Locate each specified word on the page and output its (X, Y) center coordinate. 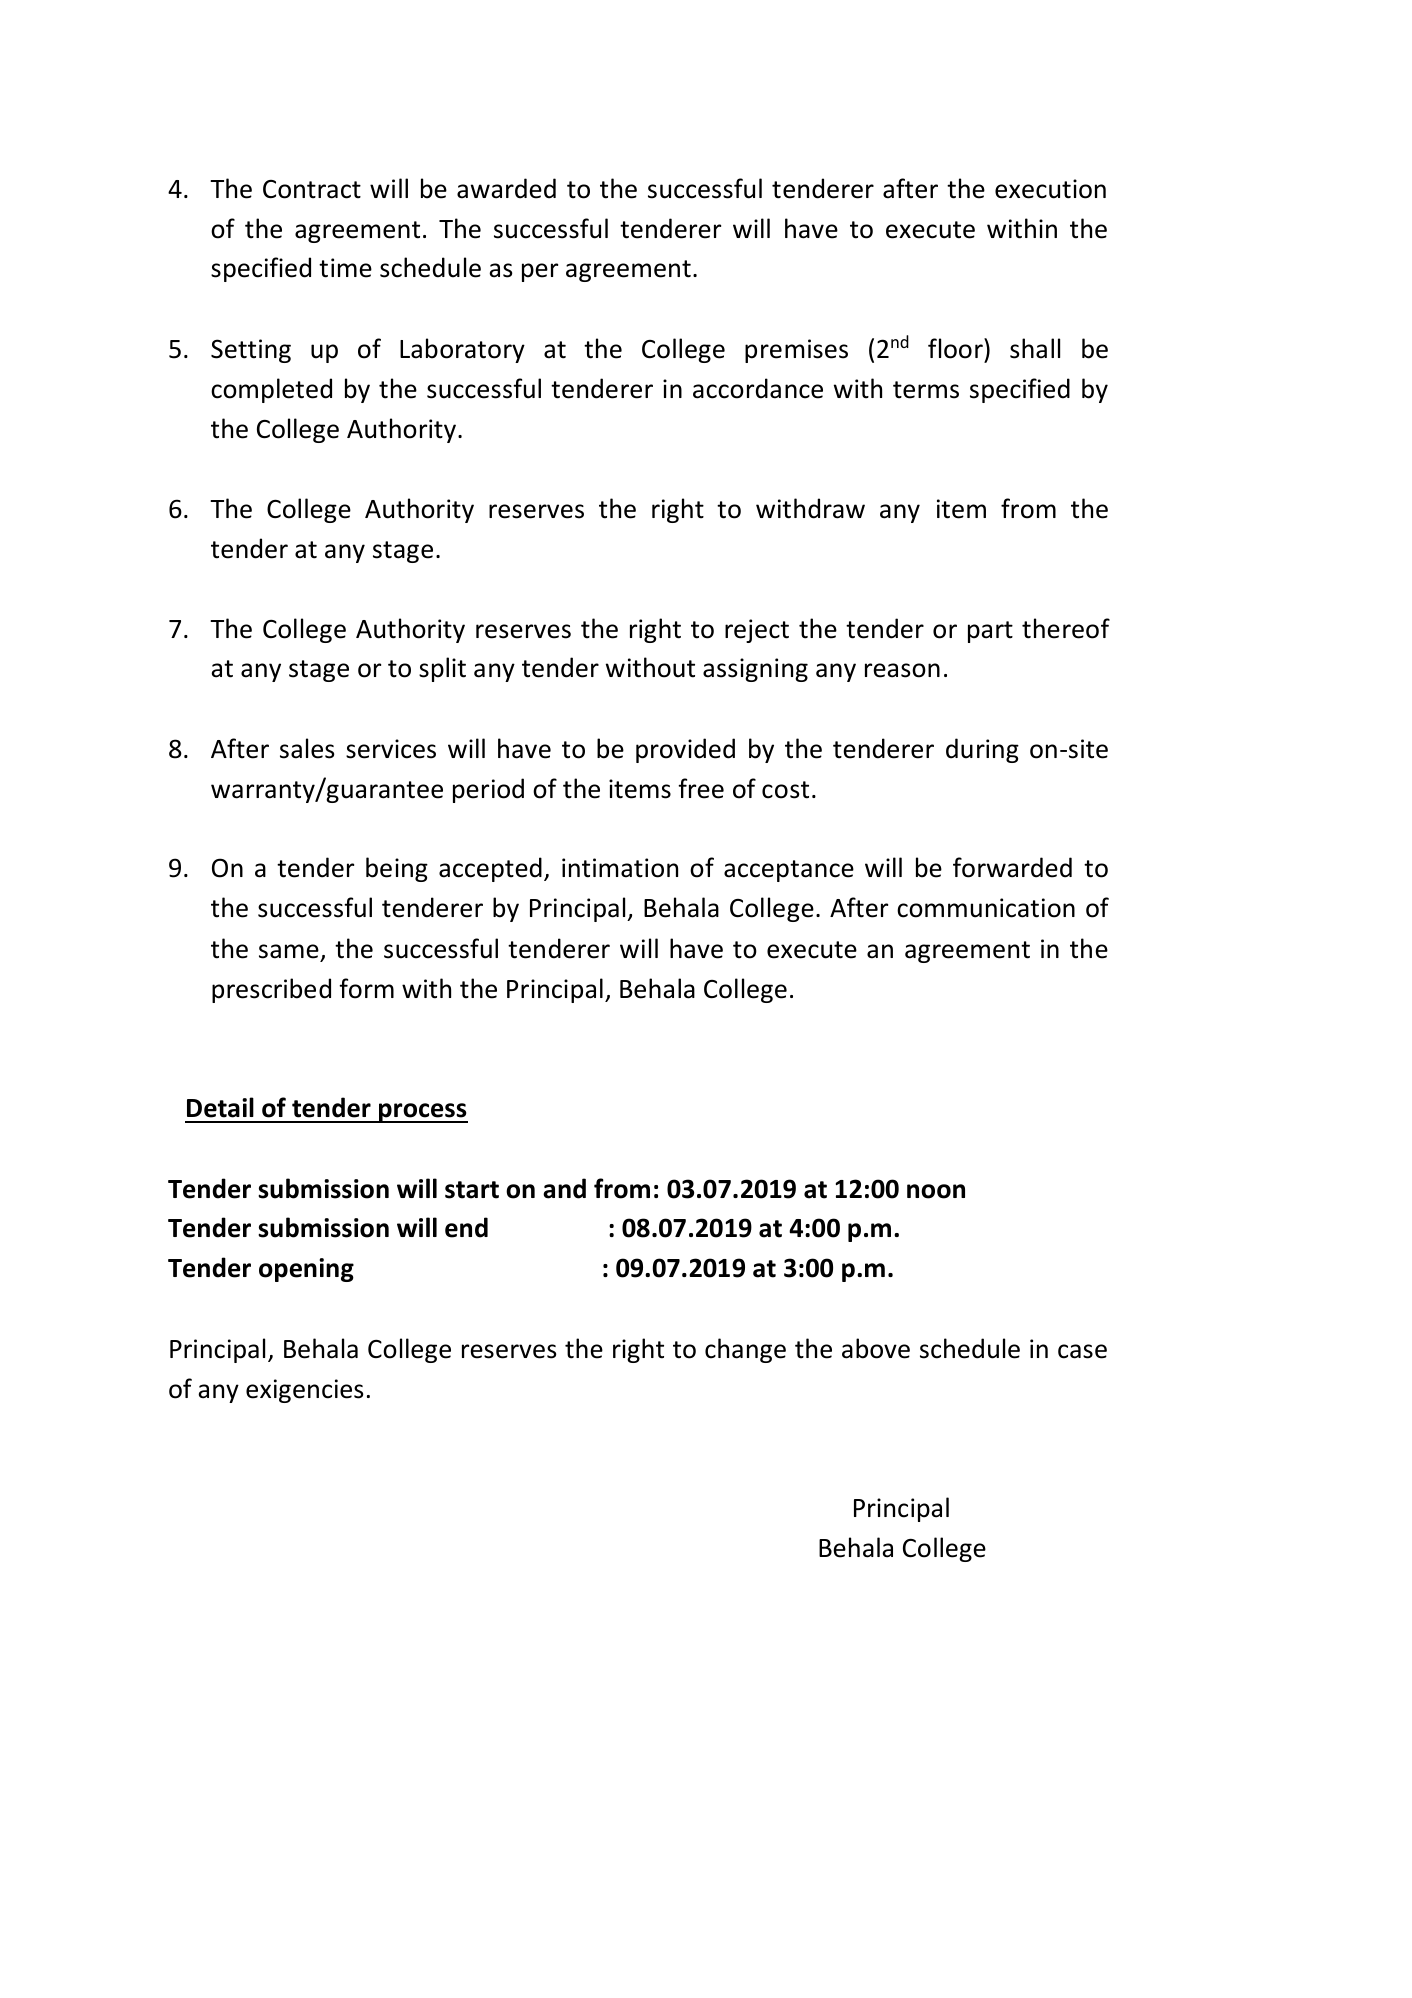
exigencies (304, 1391)
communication (986, 908)
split (442, 669)
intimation (620, 868)
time (345, 268)
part (990, 632)
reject (757, 631)
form (366, 988)
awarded (506, 188)
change (745, 1350)
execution (1050, 189)
